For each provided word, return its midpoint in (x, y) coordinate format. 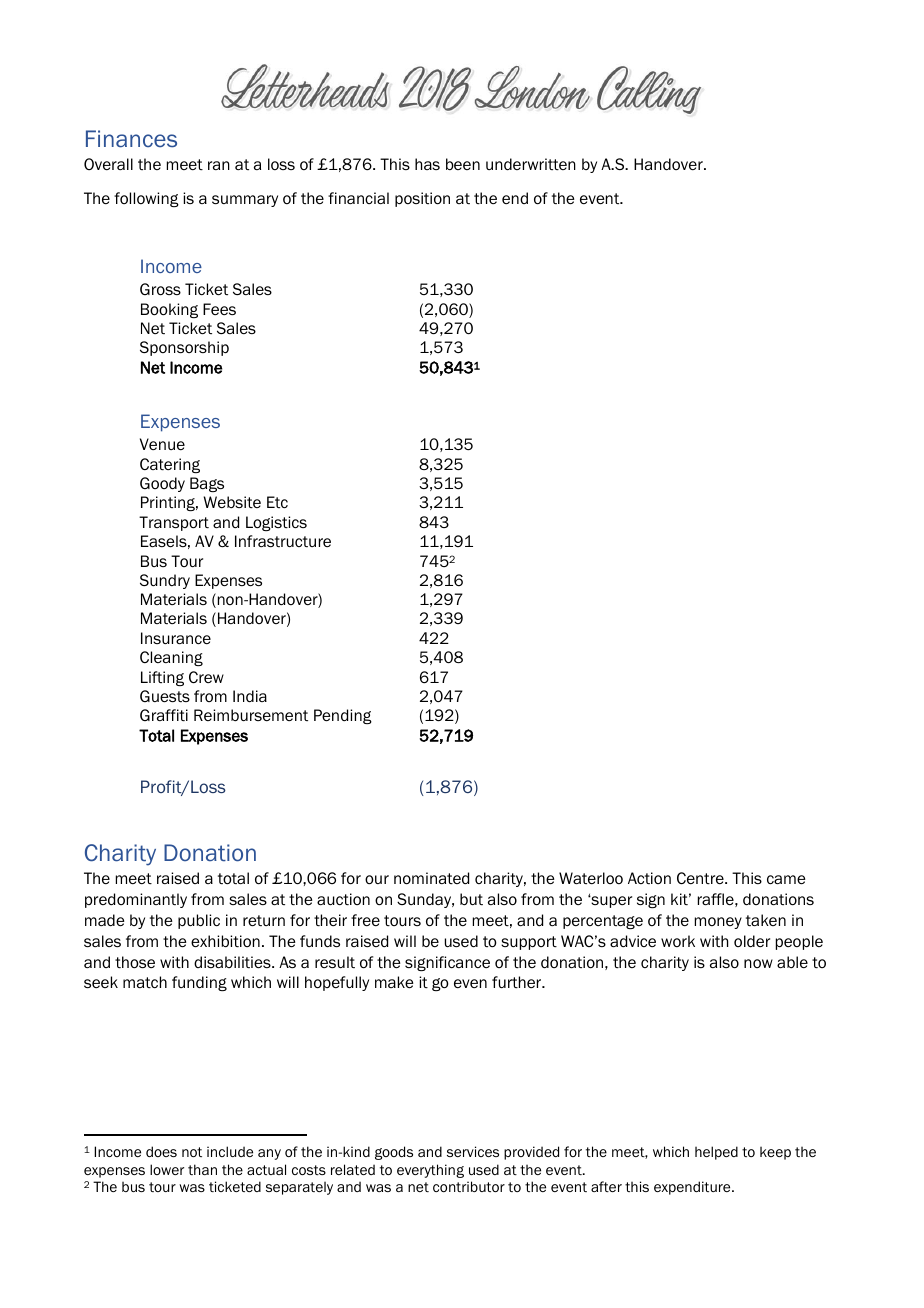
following (146, 199)
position (422, 199)
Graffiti (164, 715)
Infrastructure (283, 541)
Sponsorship (184, 348)
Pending (343, 716)
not (192, 1152)
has (427, 164)
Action (649, 878)
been (463, 164)
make (394, 982)
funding (199, 983)
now (758, 963)
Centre (701, 878)
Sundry (165, 581)
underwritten (531, 164)
